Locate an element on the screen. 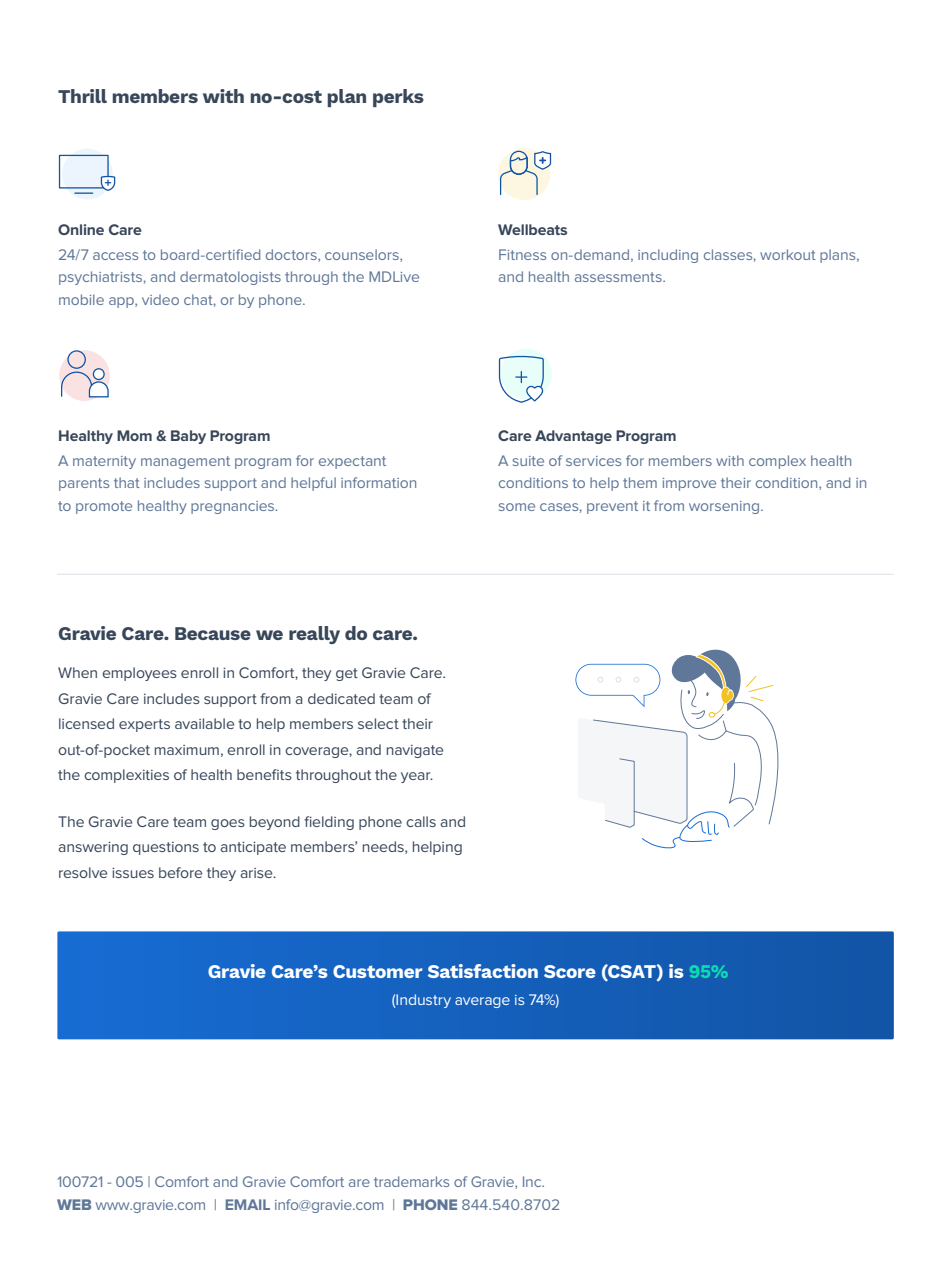 This screenshot has width=952, height=1270. Satisfaction is located at coordinates (483, 971).
